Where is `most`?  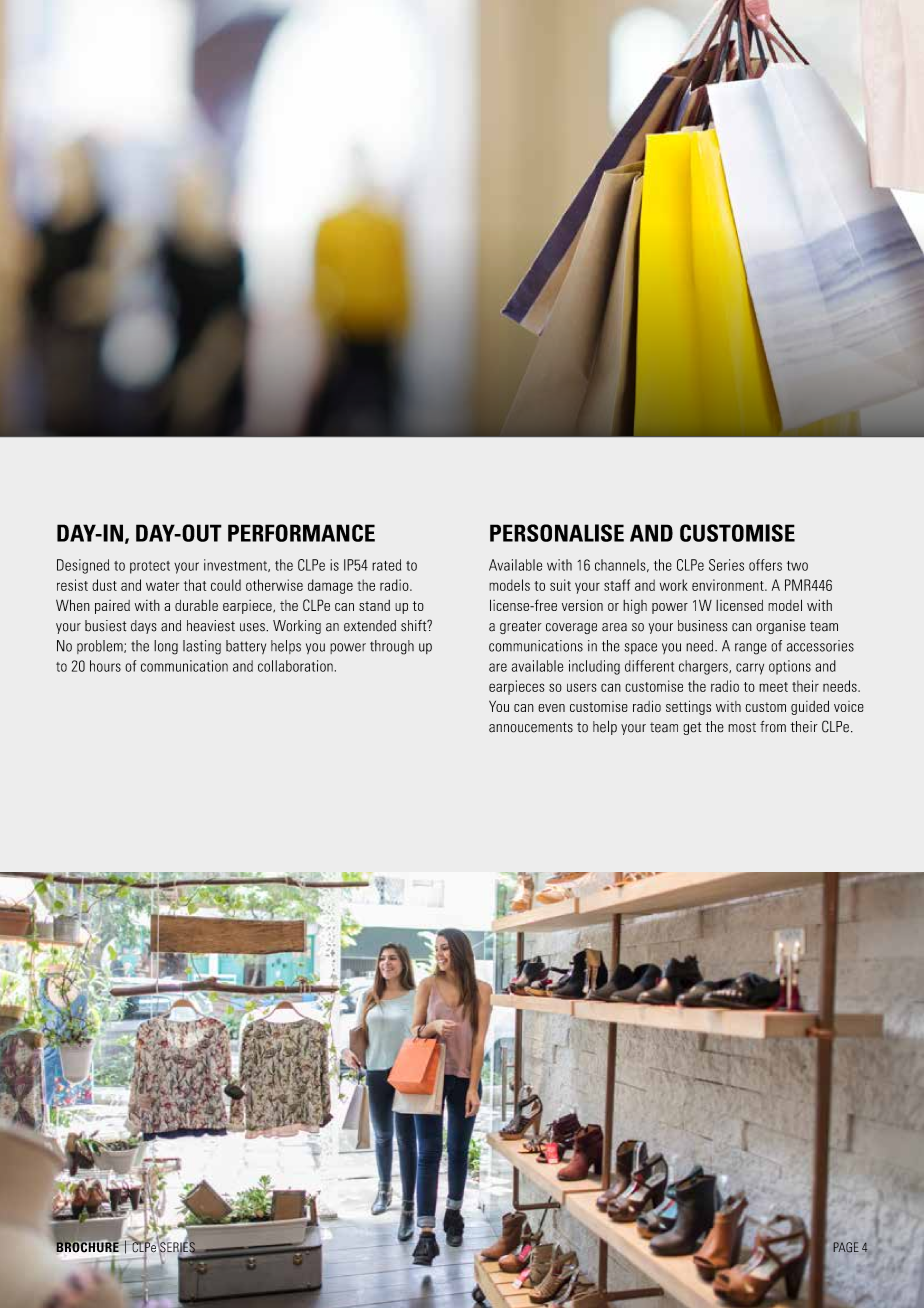
most is located at coordinates (742, 727).
